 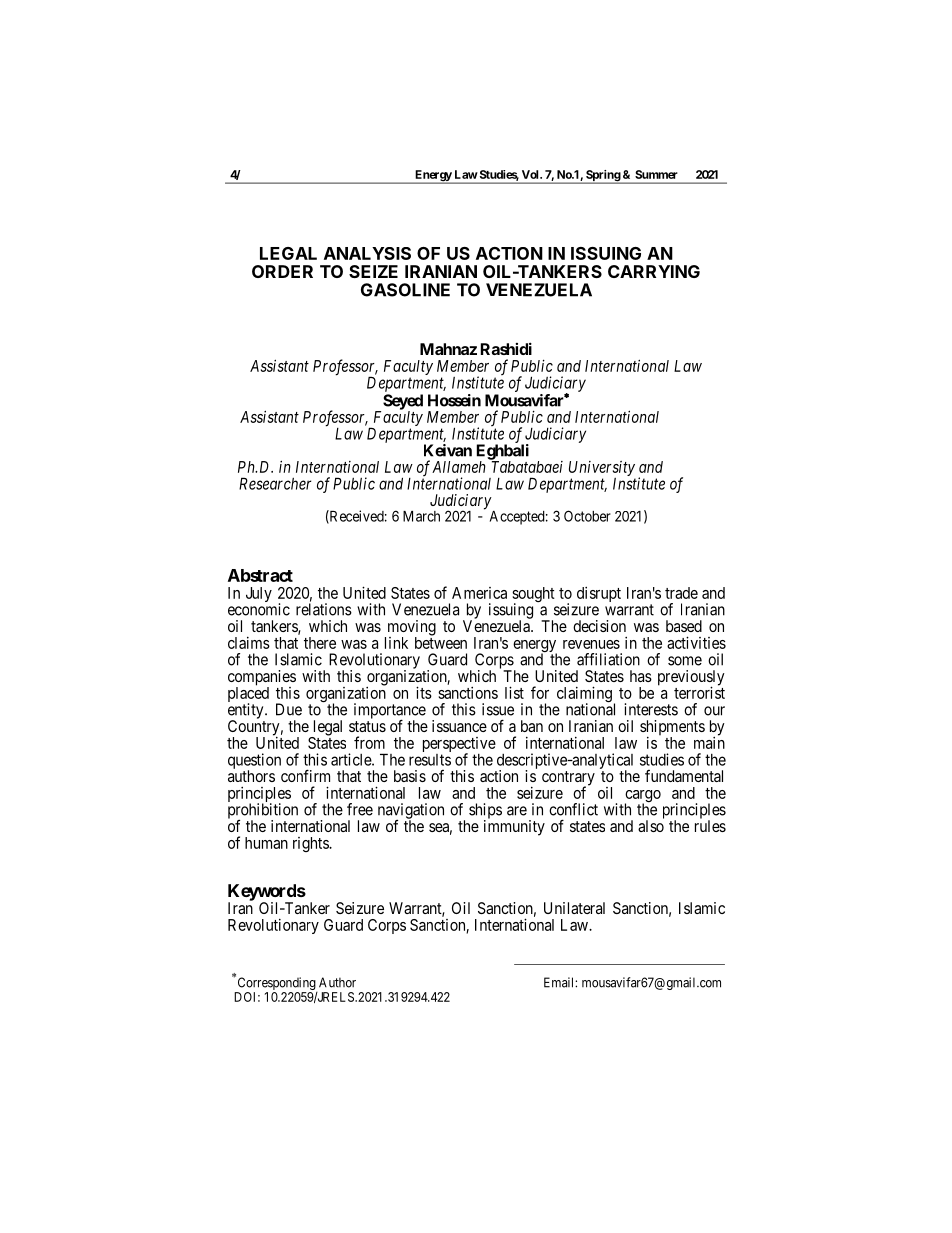 What do you see at coordinates (514, 828) in the screenshot?
I see `immunity` at bounding box center [514, 828].
